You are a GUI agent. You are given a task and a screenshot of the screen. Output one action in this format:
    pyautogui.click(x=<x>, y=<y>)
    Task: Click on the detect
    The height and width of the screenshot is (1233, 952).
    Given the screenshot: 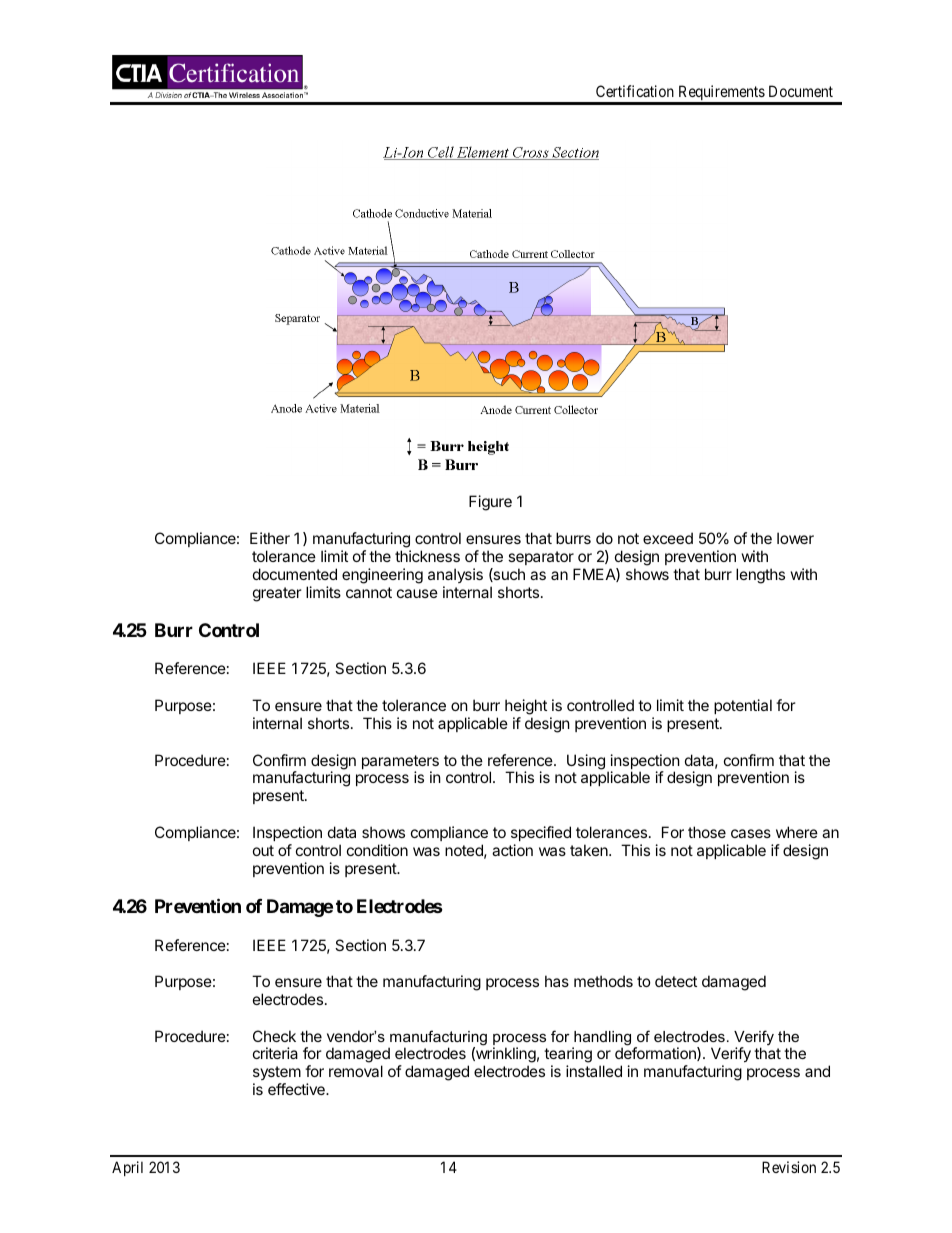 What is the action you would take?
    pyautogui.click(x=676, y=981)
